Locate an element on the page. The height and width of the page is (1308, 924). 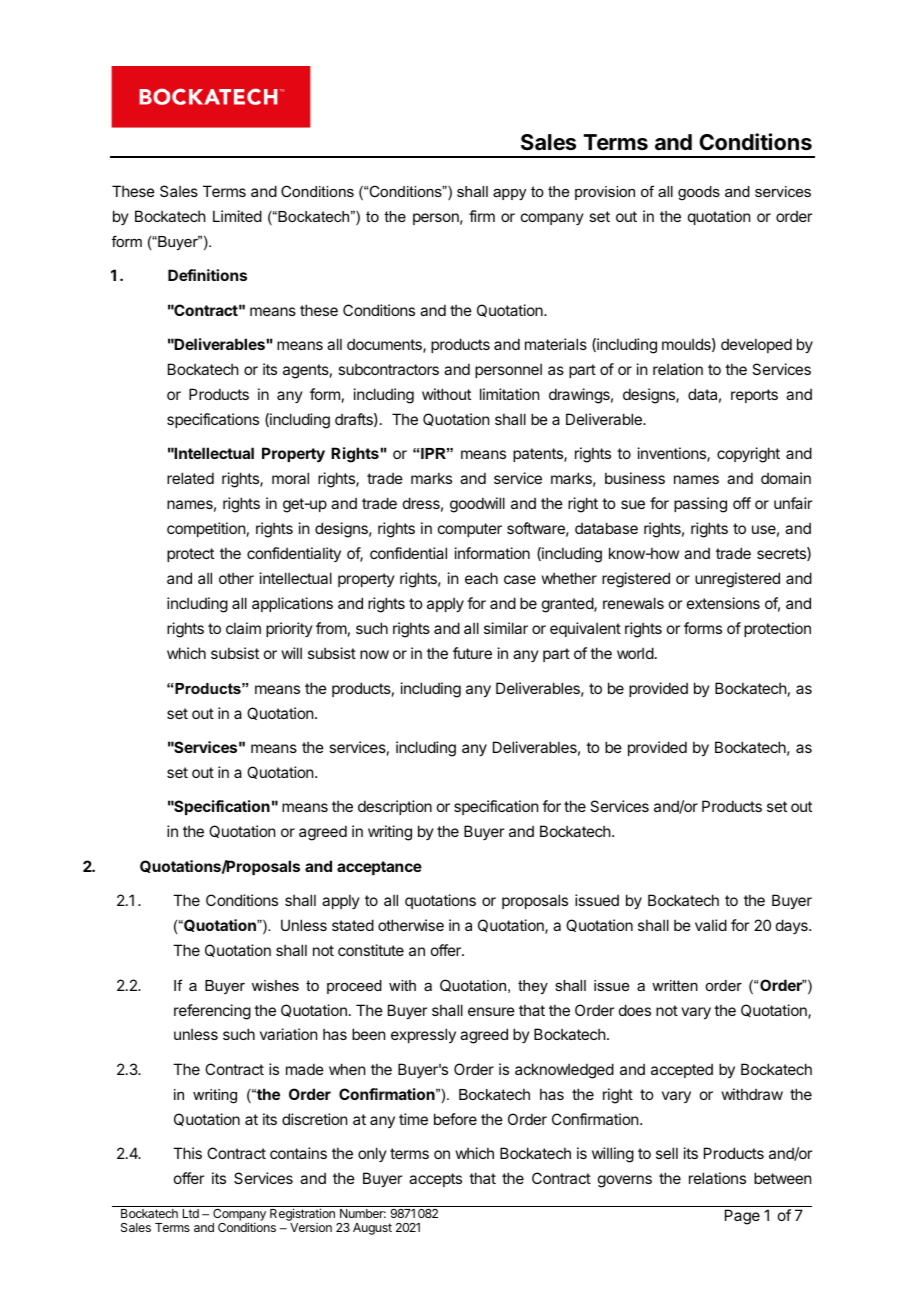
passing is located at coordinates (700, 505).
